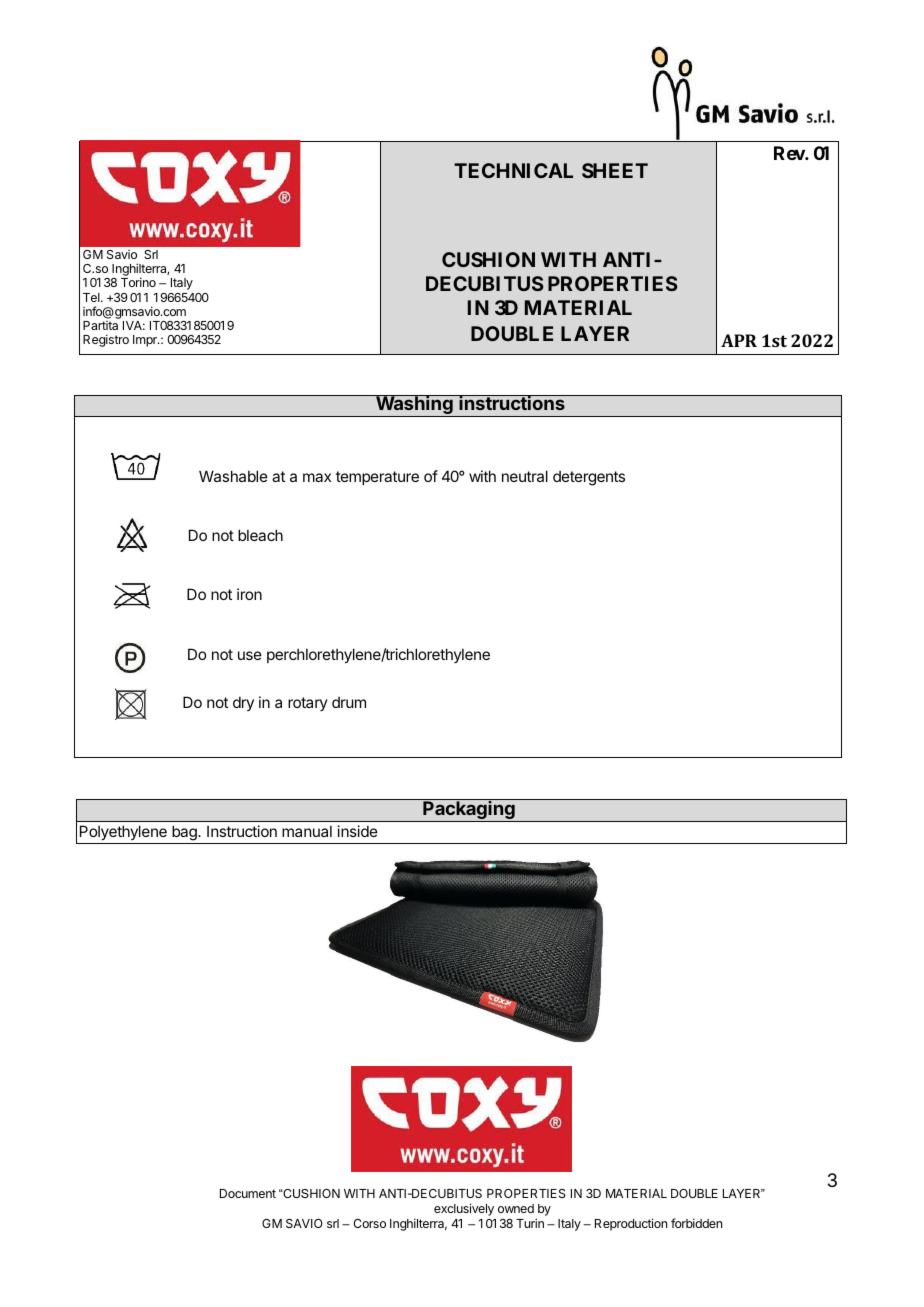  Describe the element at coordinates (513, 170) in the screenshot. I see `TECHNICAL` at that location.
